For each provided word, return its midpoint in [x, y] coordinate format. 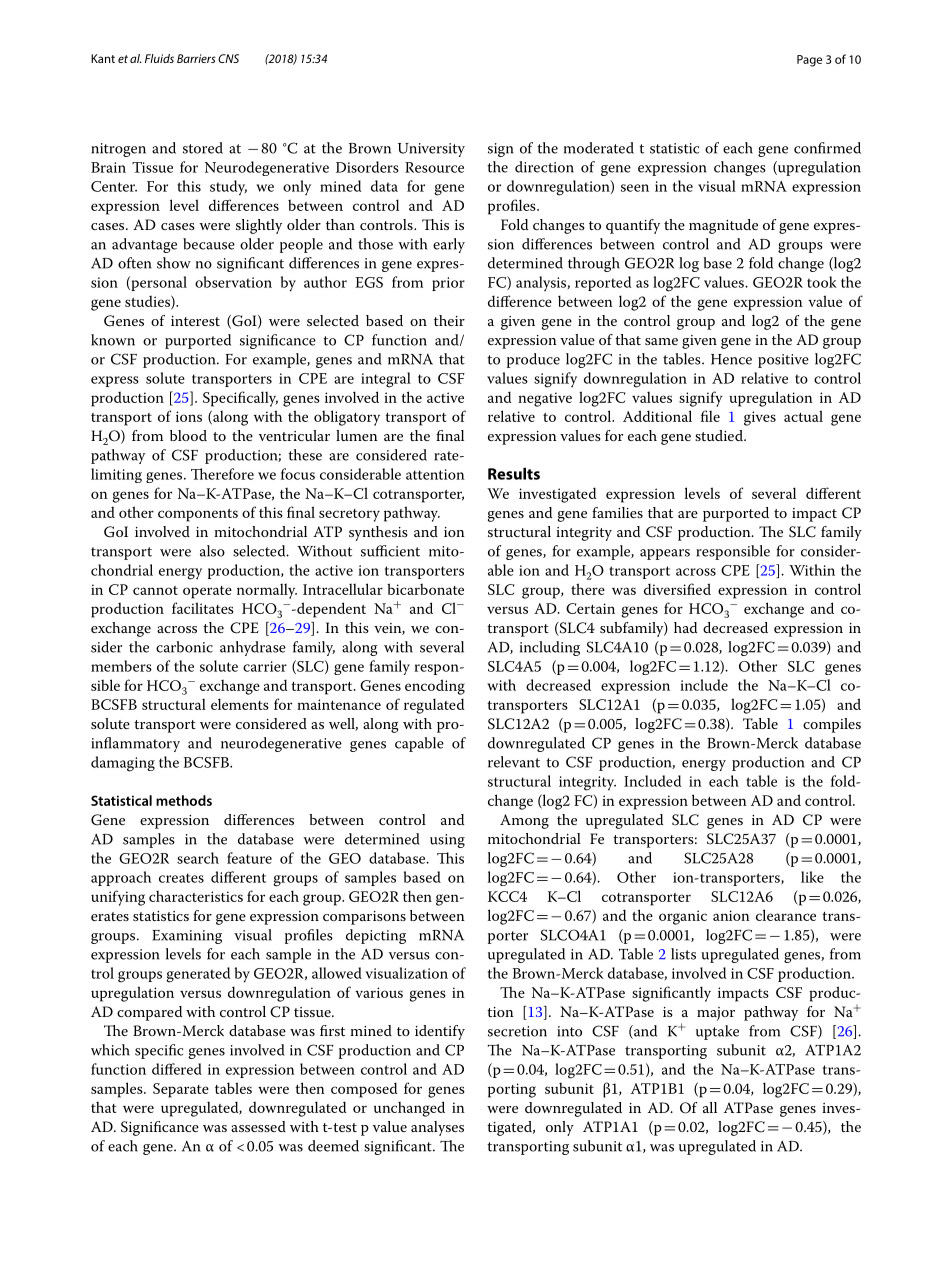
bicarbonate [425, 589]
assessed [258, 1126]
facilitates [203, 608]
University [431, 150]
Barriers [196, 58]
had [685, 627]
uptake [717, 1032]
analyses [437, 1128]
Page [809, 61]
